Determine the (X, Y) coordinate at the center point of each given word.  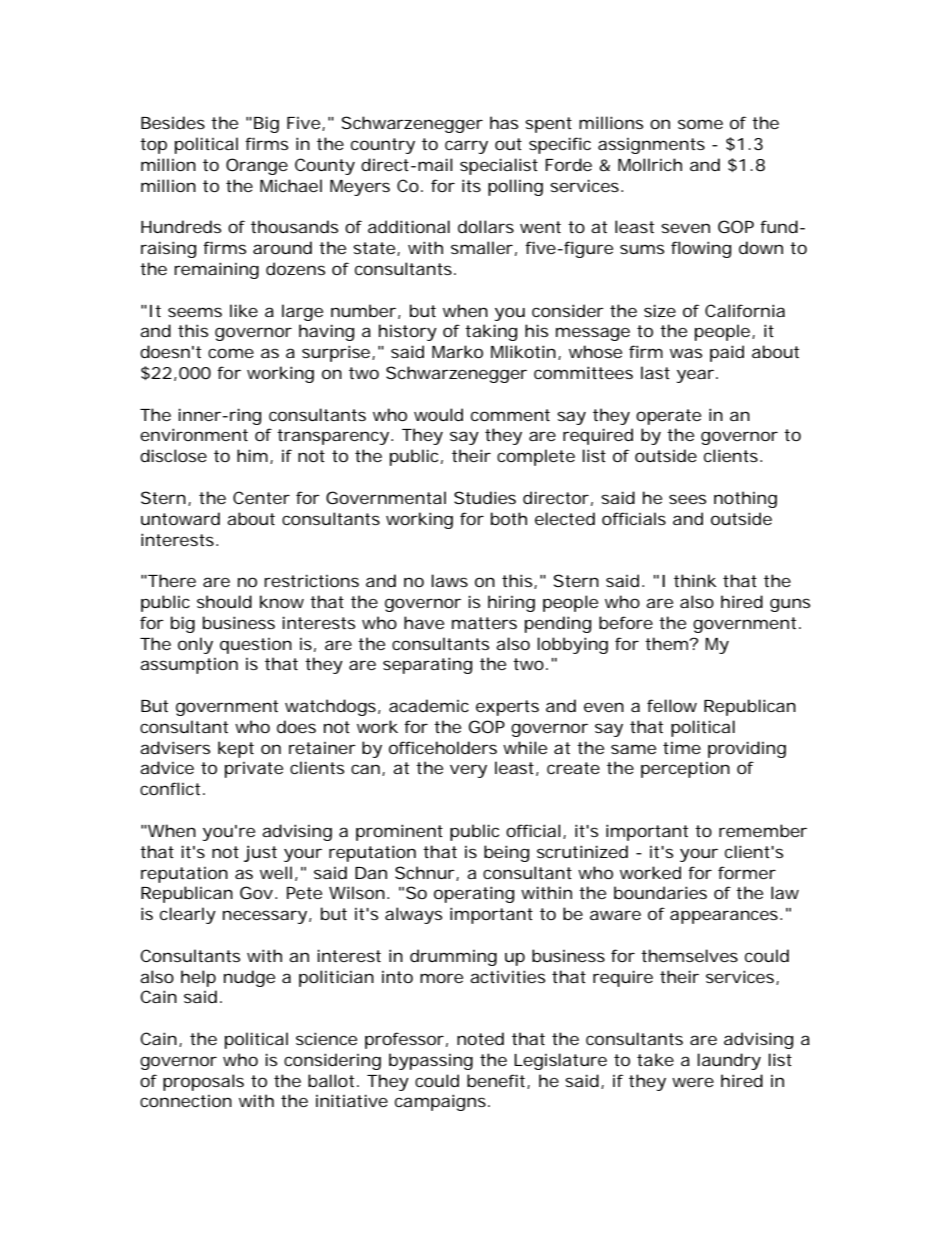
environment (194, 434)
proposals (203, 1082)
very (468, 771)
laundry (729, 1061)
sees (687, 499)
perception (685, 770)
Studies (485, 497)
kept (236, 749)
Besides (173, 122)
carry (466, 147)
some (700, 124)
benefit (497, 1081)
